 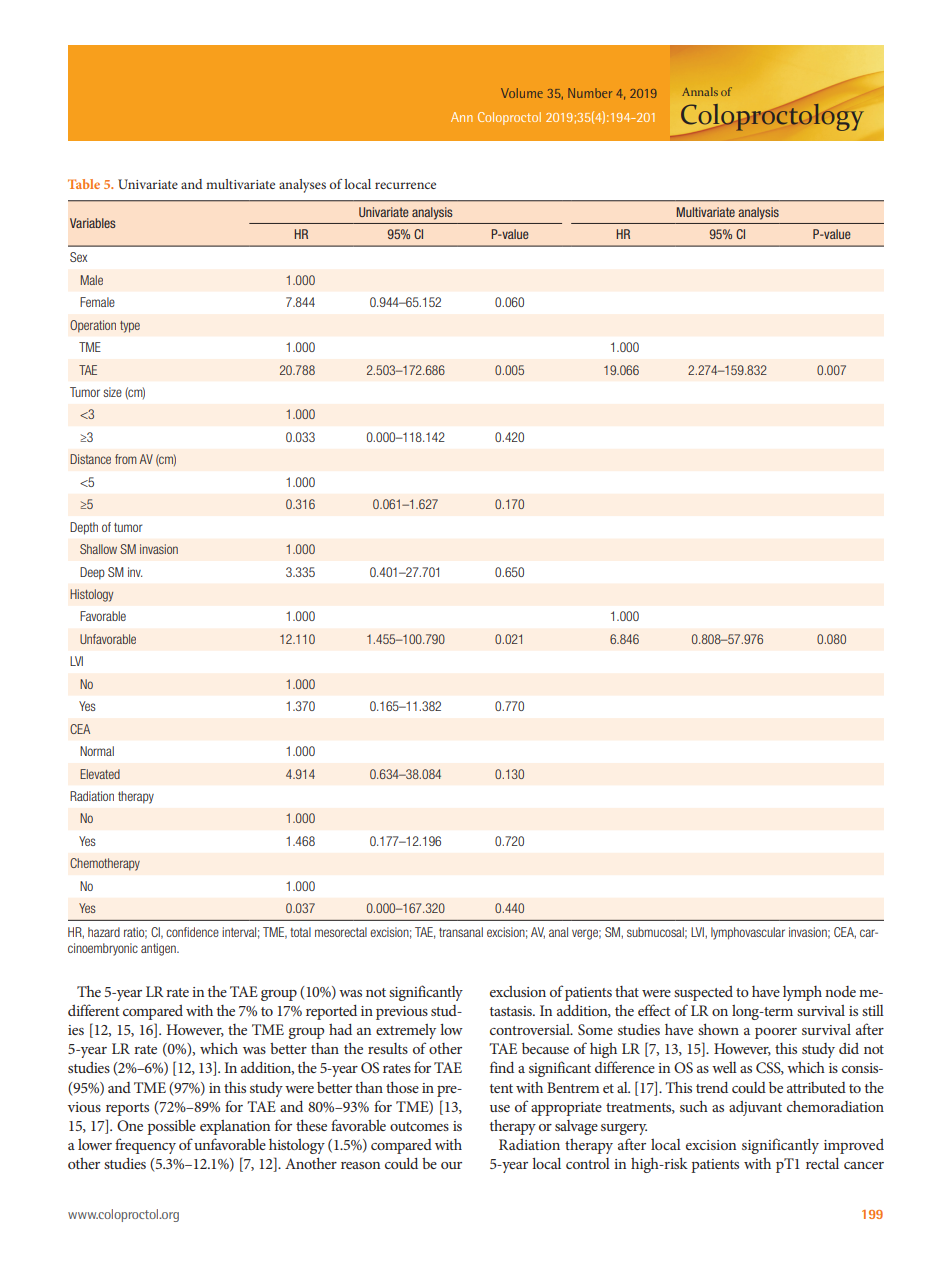 What do you see at coordinates (92, 573) in the screenshot?
I see `Deep` at bounding box center [92, 573].
